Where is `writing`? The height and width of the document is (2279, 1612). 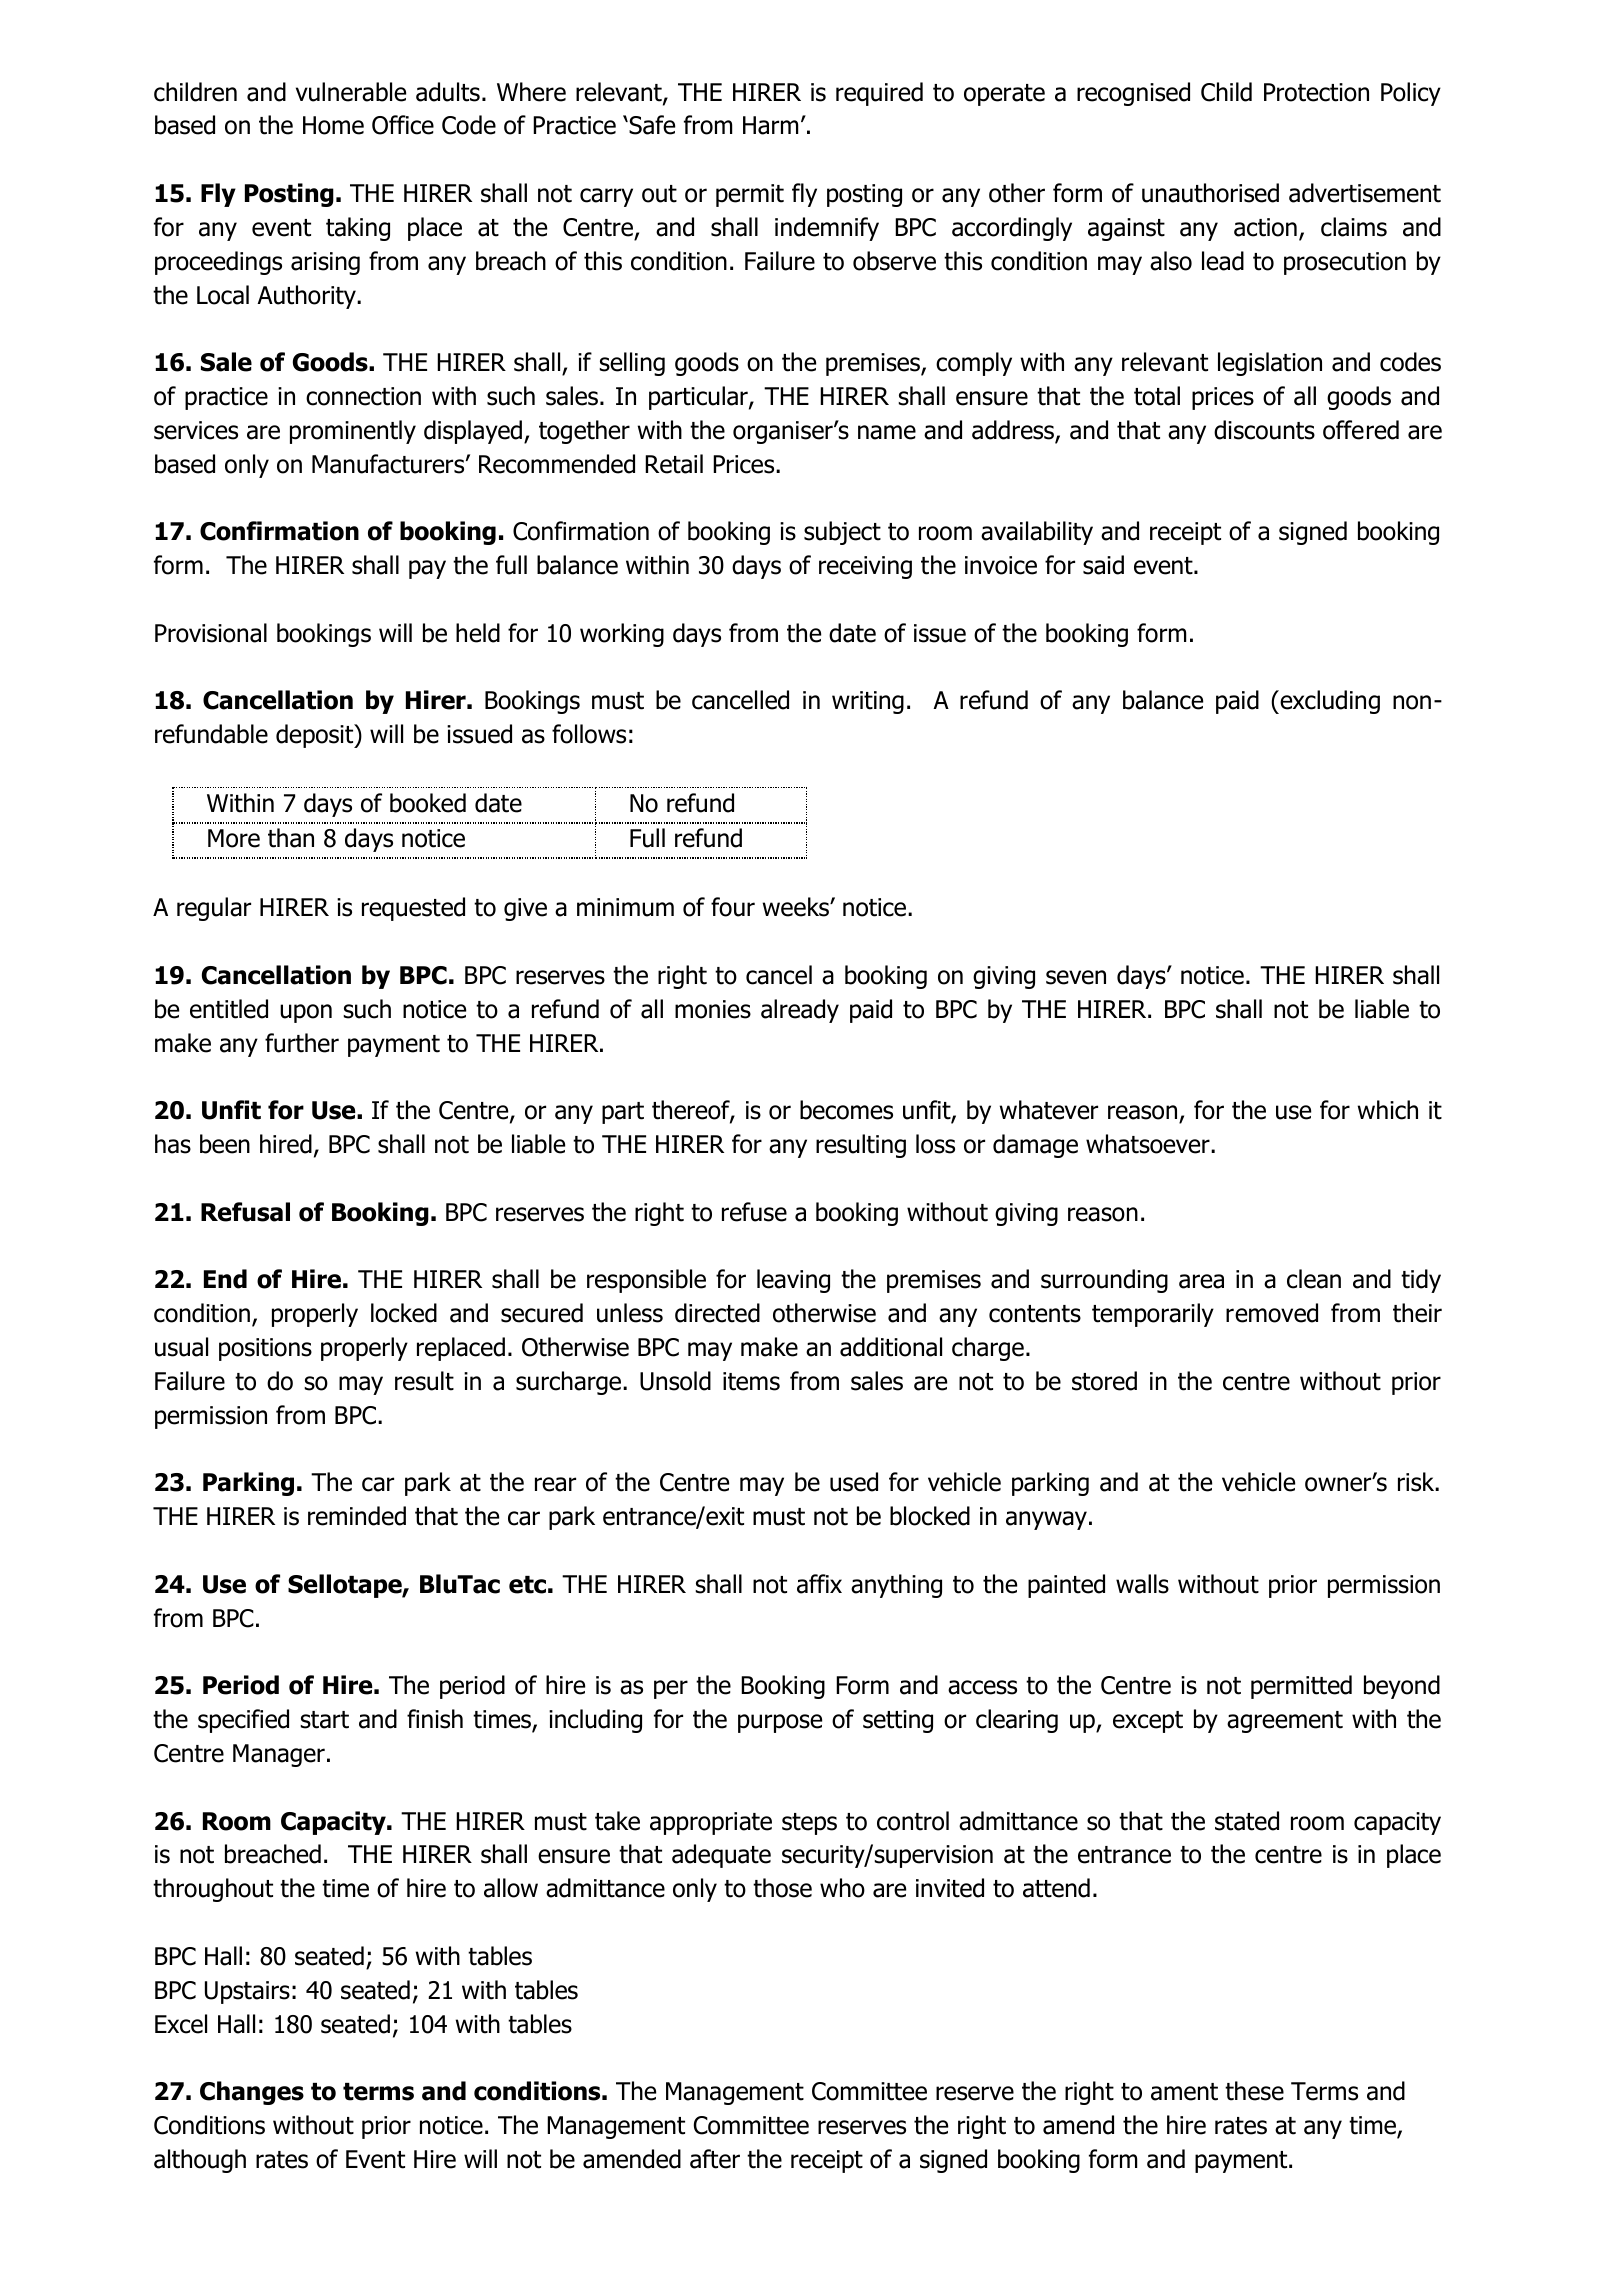
writing is located at coordinates (868, 702).
